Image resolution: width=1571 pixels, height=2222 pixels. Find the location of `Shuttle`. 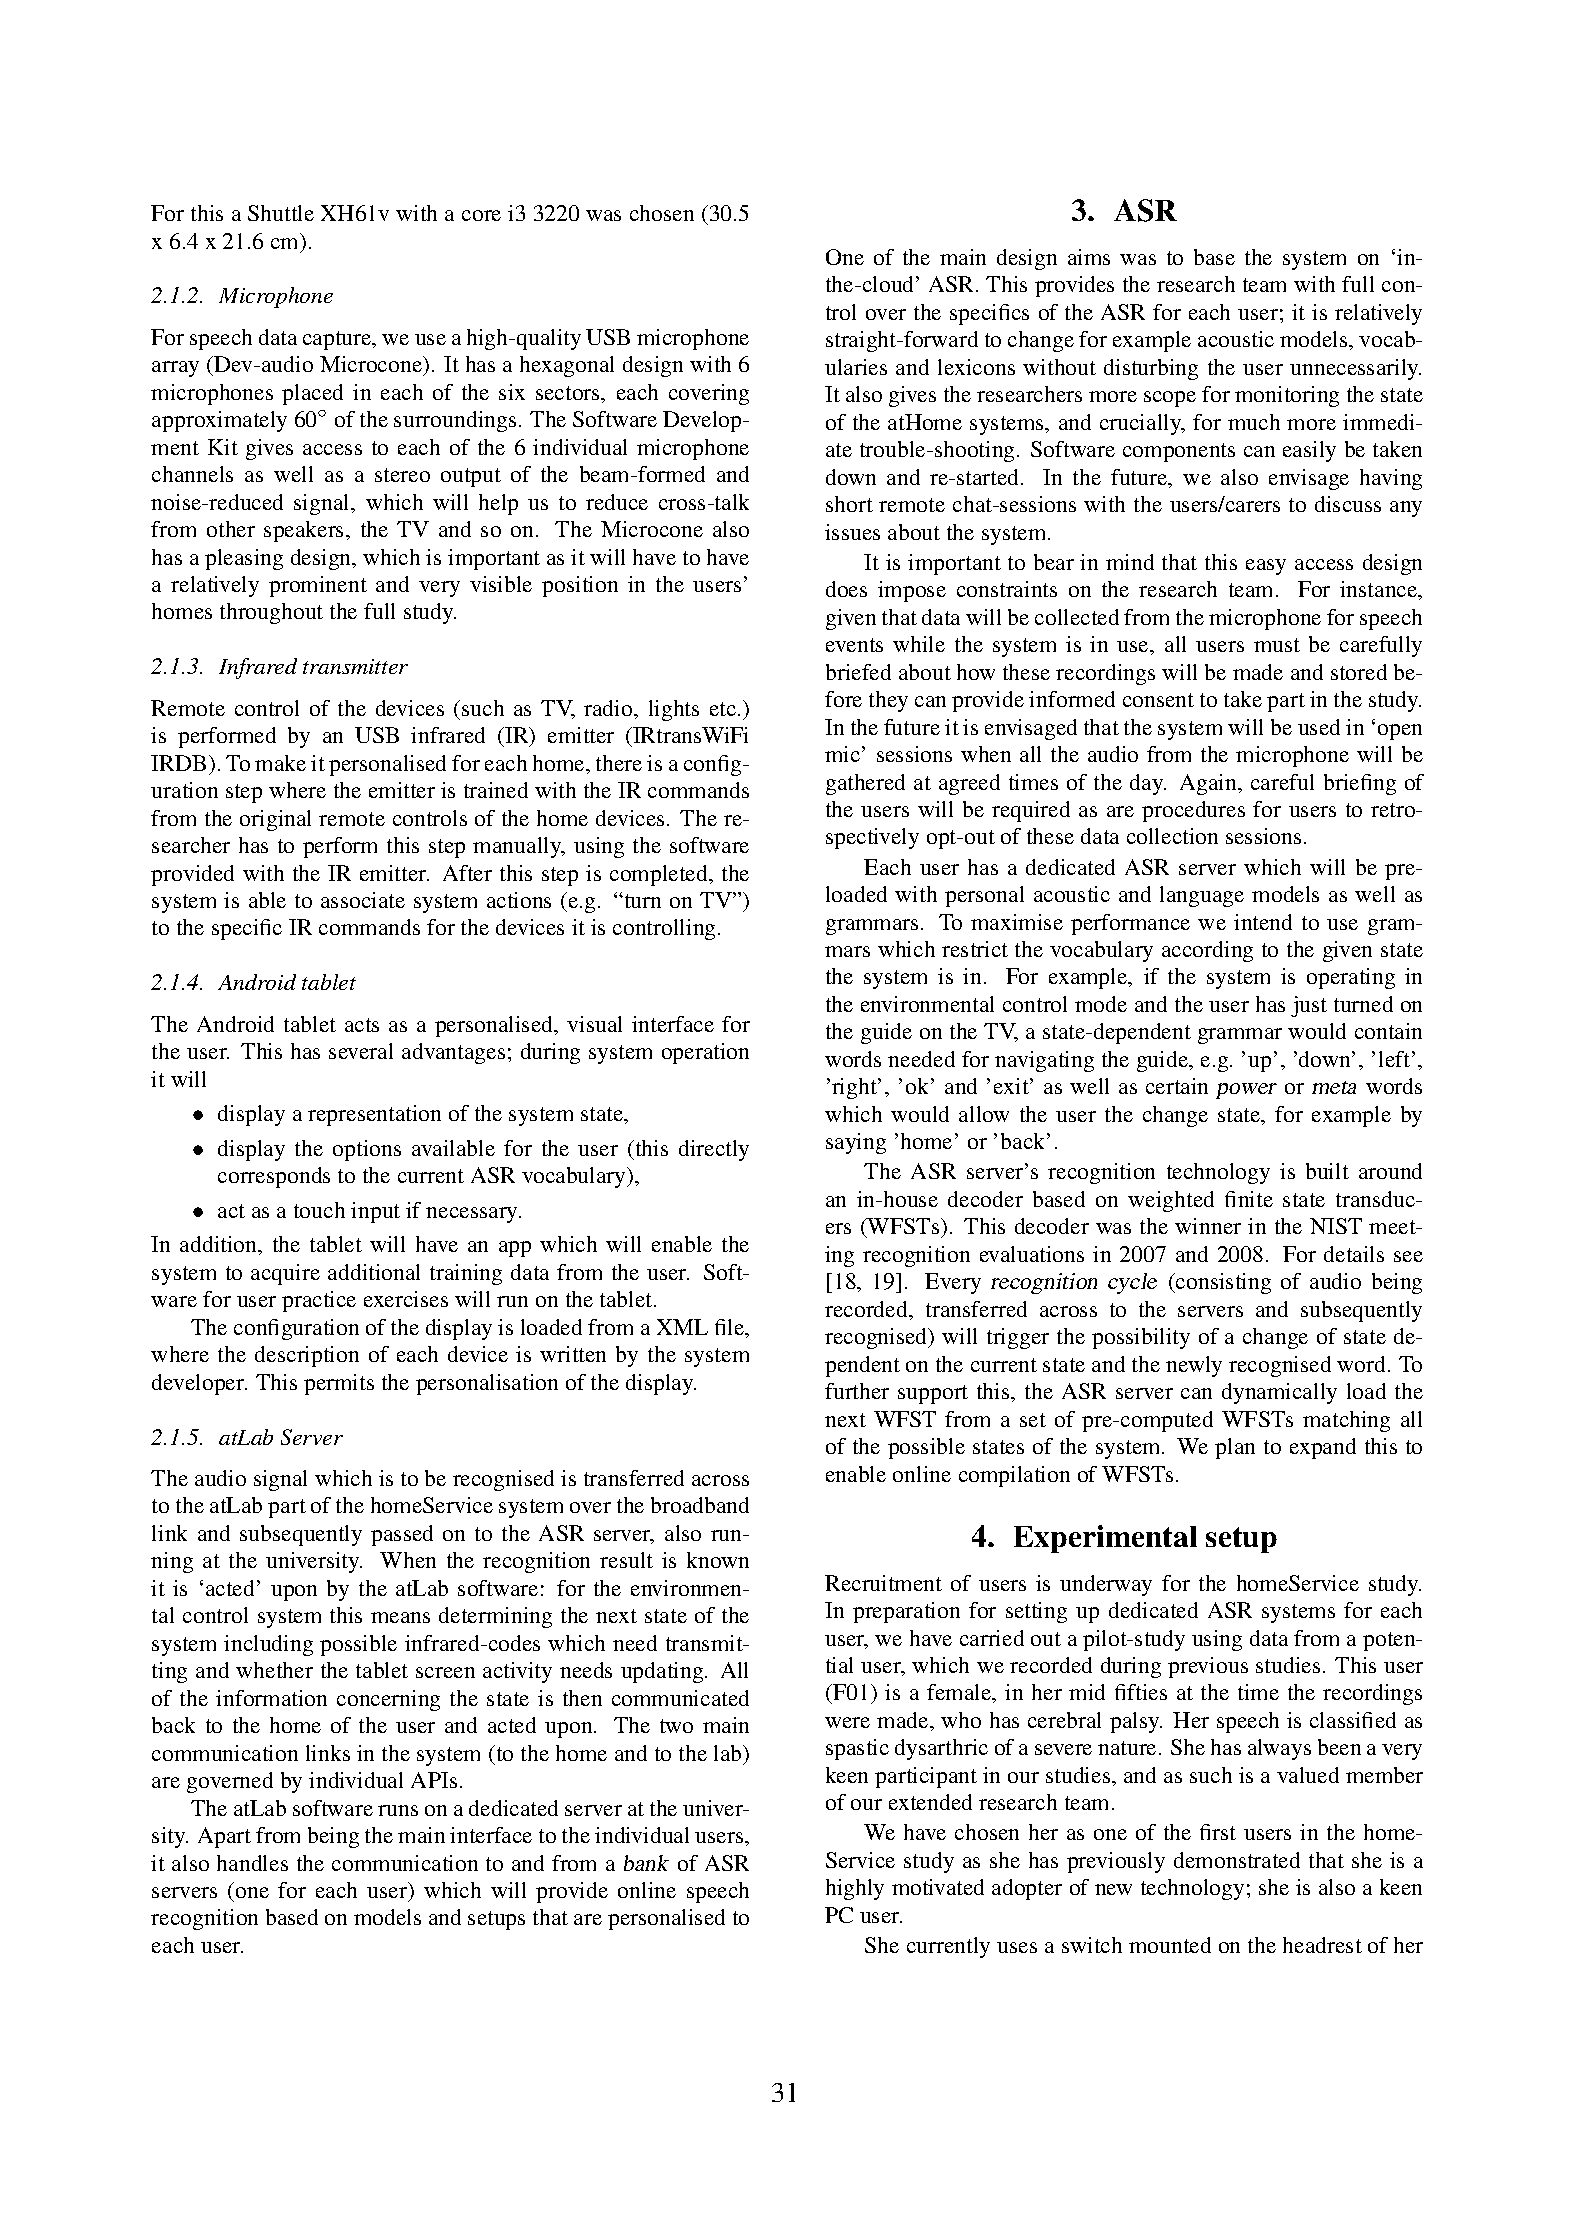

Shuttle is located at coordinates (281, 213).
